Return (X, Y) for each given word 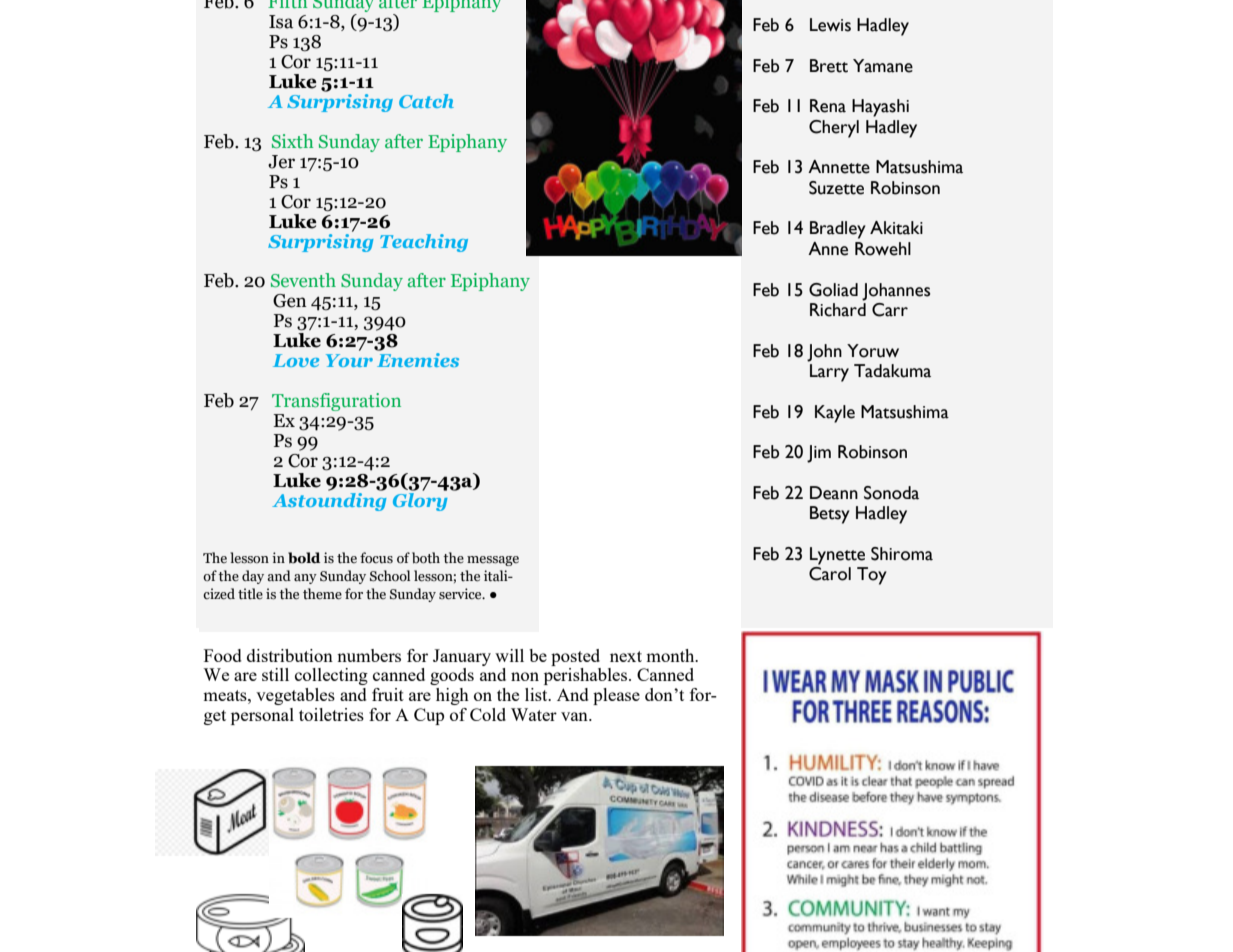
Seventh (303, 280)
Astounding (329, 500)
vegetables (295, 696)
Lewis (830, 25)
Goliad (833, 290)
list (537, 694)
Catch (426, 101)
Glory (420, 500)
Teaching (424, 243)
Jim (819, 454)
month (671, 655)
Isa (281, 22)
